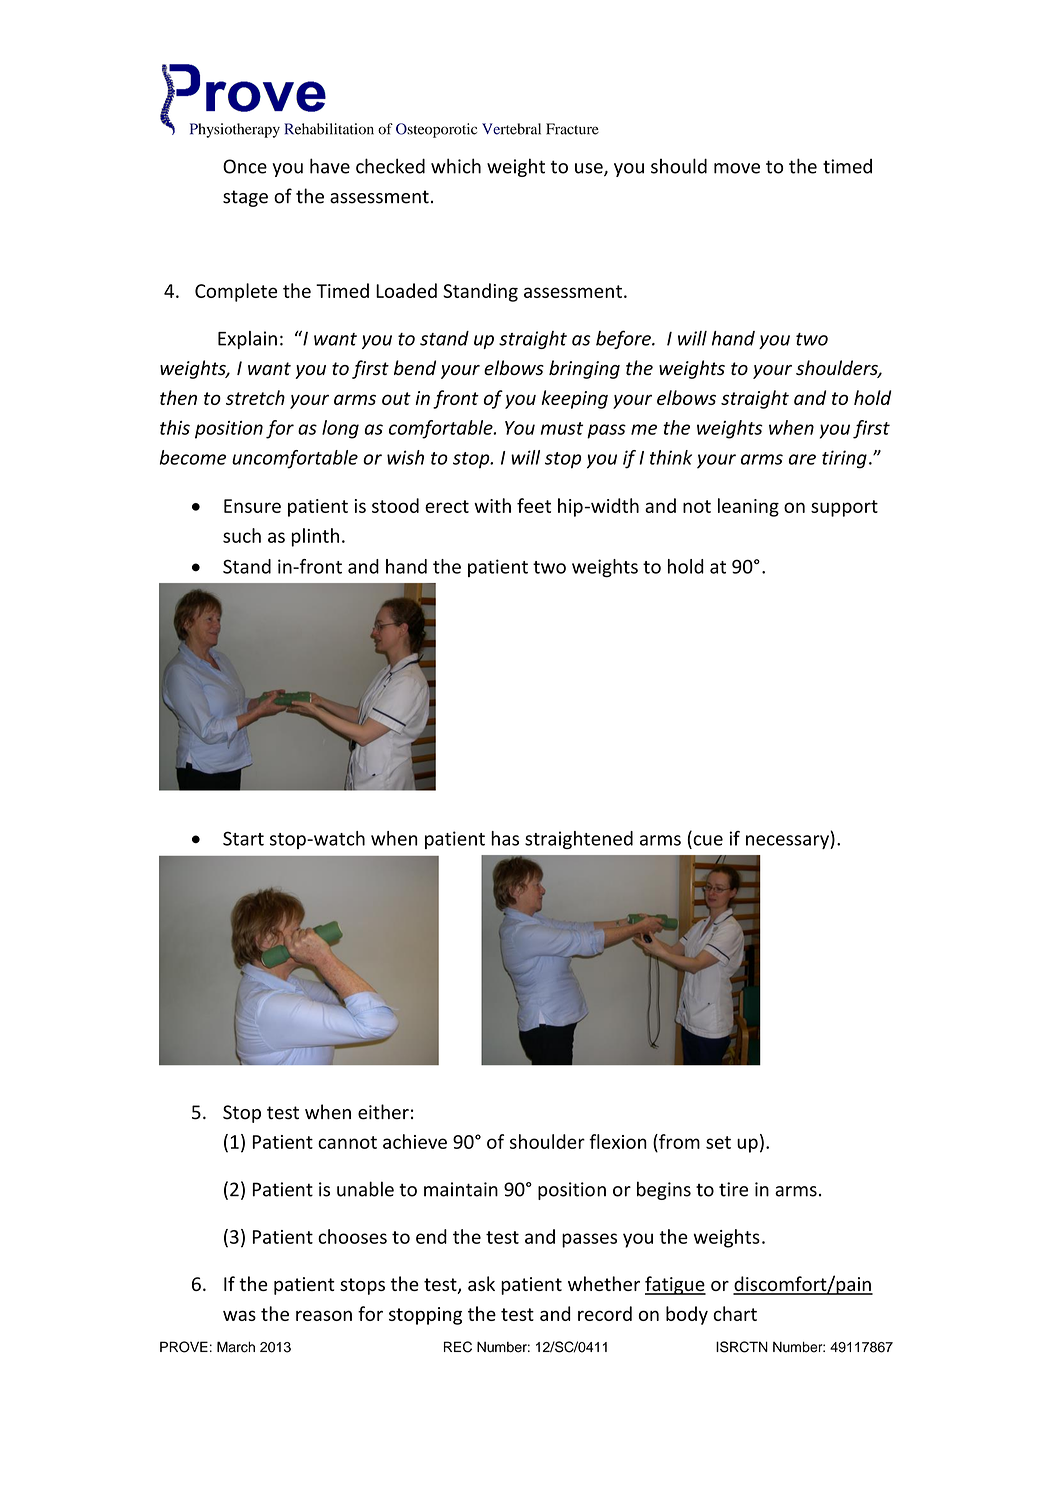 The image size is (1052, 1487). What do you see at coordinates (243, 838) in the screenshot?
I see `Start` at bounding box center [243, 838].
